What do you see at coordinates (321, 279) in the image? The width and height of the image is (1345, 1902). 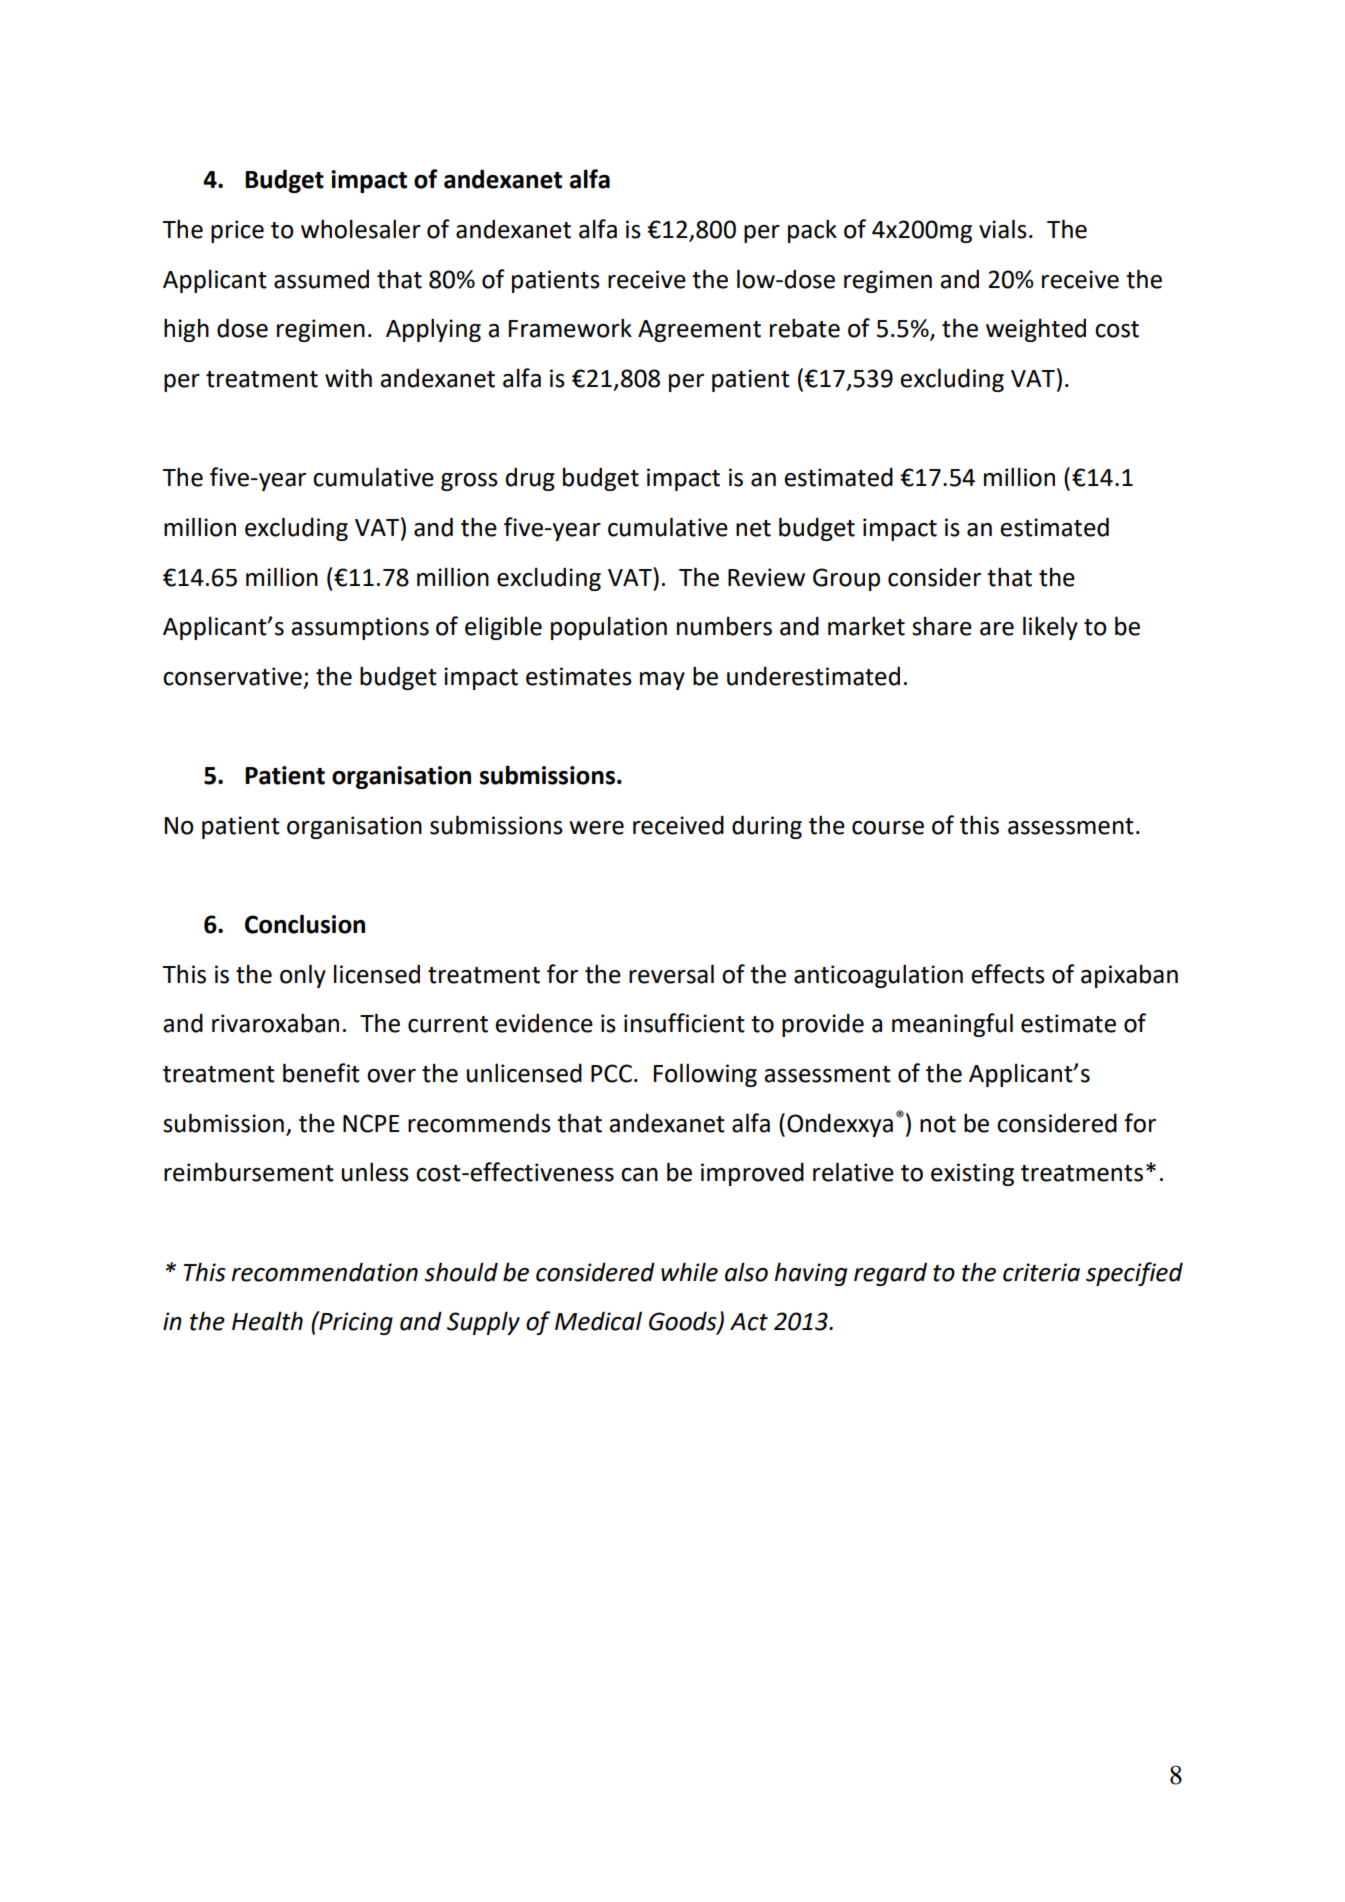 I see `assumed` at bounding box center [321, 279].
